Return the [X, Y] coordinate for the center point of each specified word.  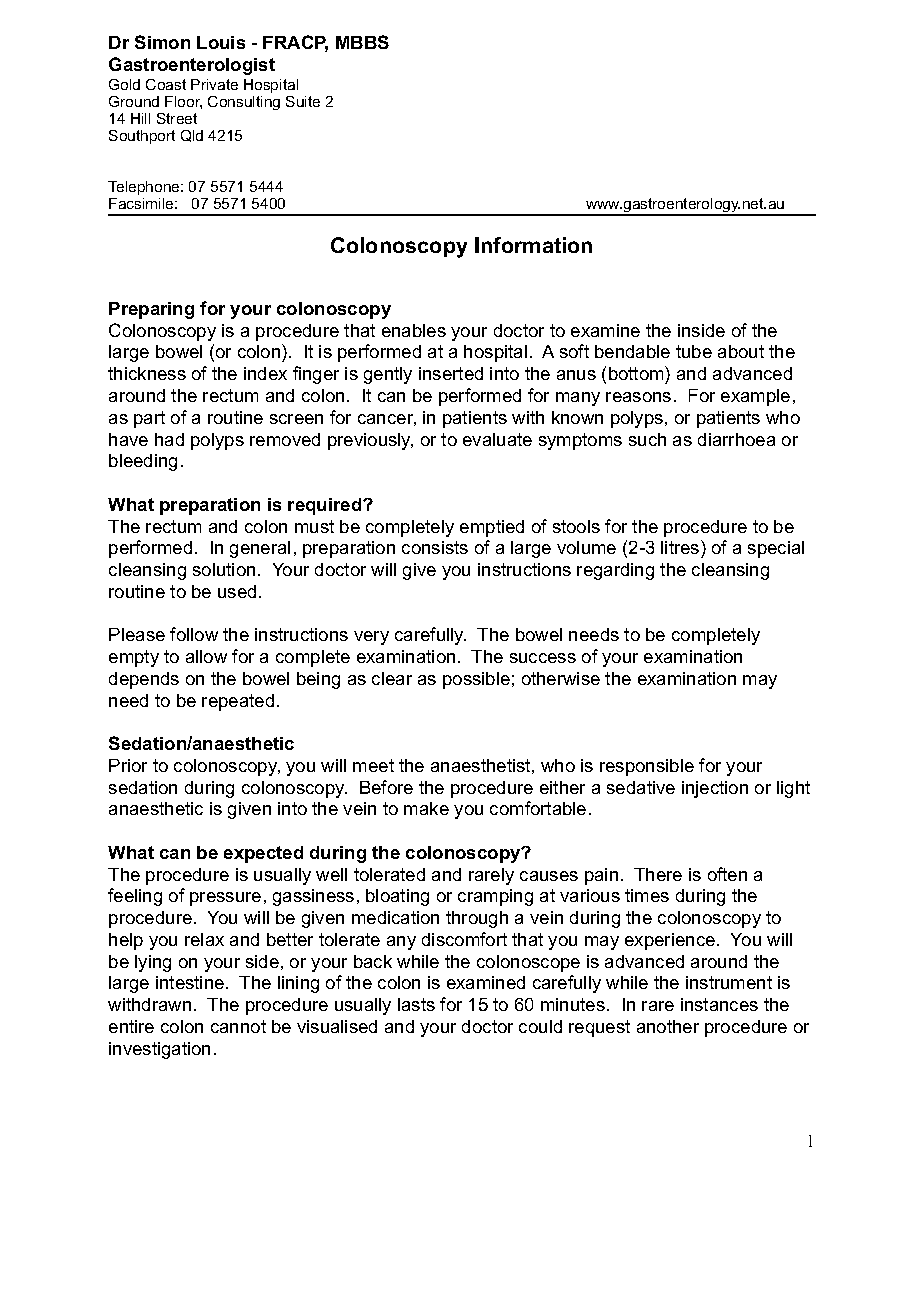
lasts [416, 1004]
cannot [238, 1026]
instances [719, 1004]
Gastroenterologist [192, 66]
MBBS [362, 42]
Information [533, 245]
